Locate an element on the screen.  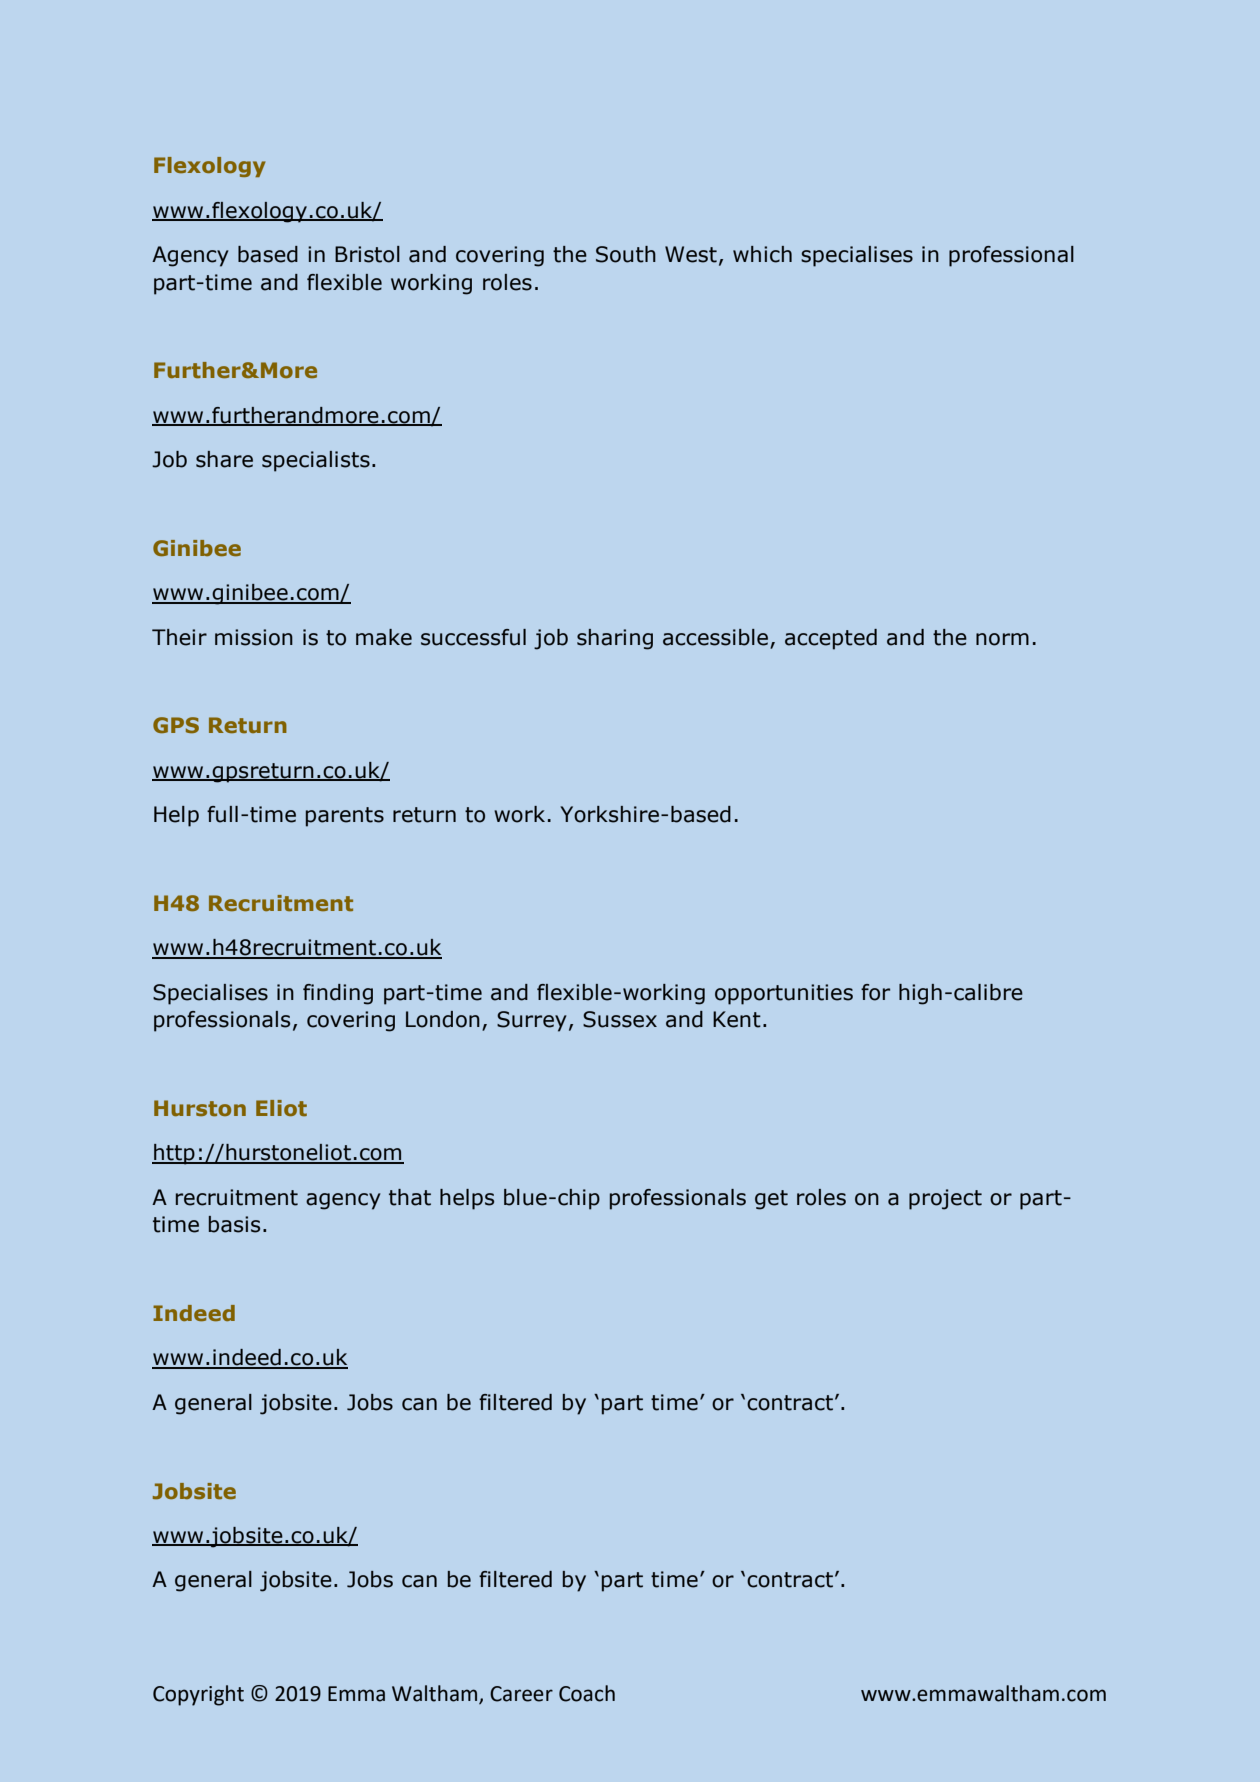
Bristol is located at coordinates (367, 254).
